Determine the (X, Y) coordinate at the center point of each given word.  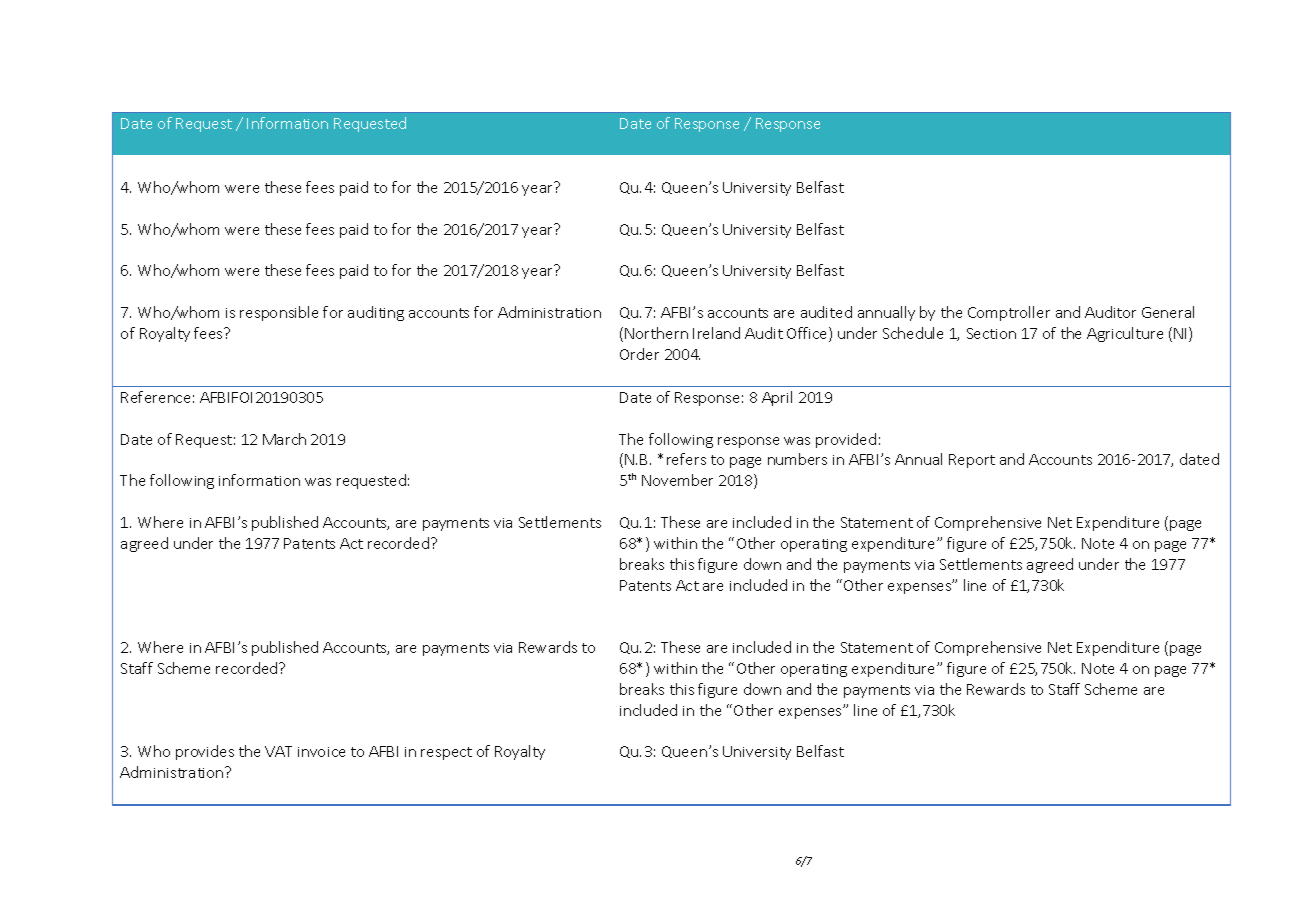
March (284, 439)
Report (972, 461)
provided (846, 440)
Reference (155, 397)
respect (446, 753)
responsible (279, 313)
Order (639, 354)
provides (205, 752)
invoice (321, 752)
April (777, 398)
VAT (278, 751)
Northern (656, 333)
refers (686, 459)
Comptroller (1009, 313)
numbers (797, 459)
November (677, 480)
